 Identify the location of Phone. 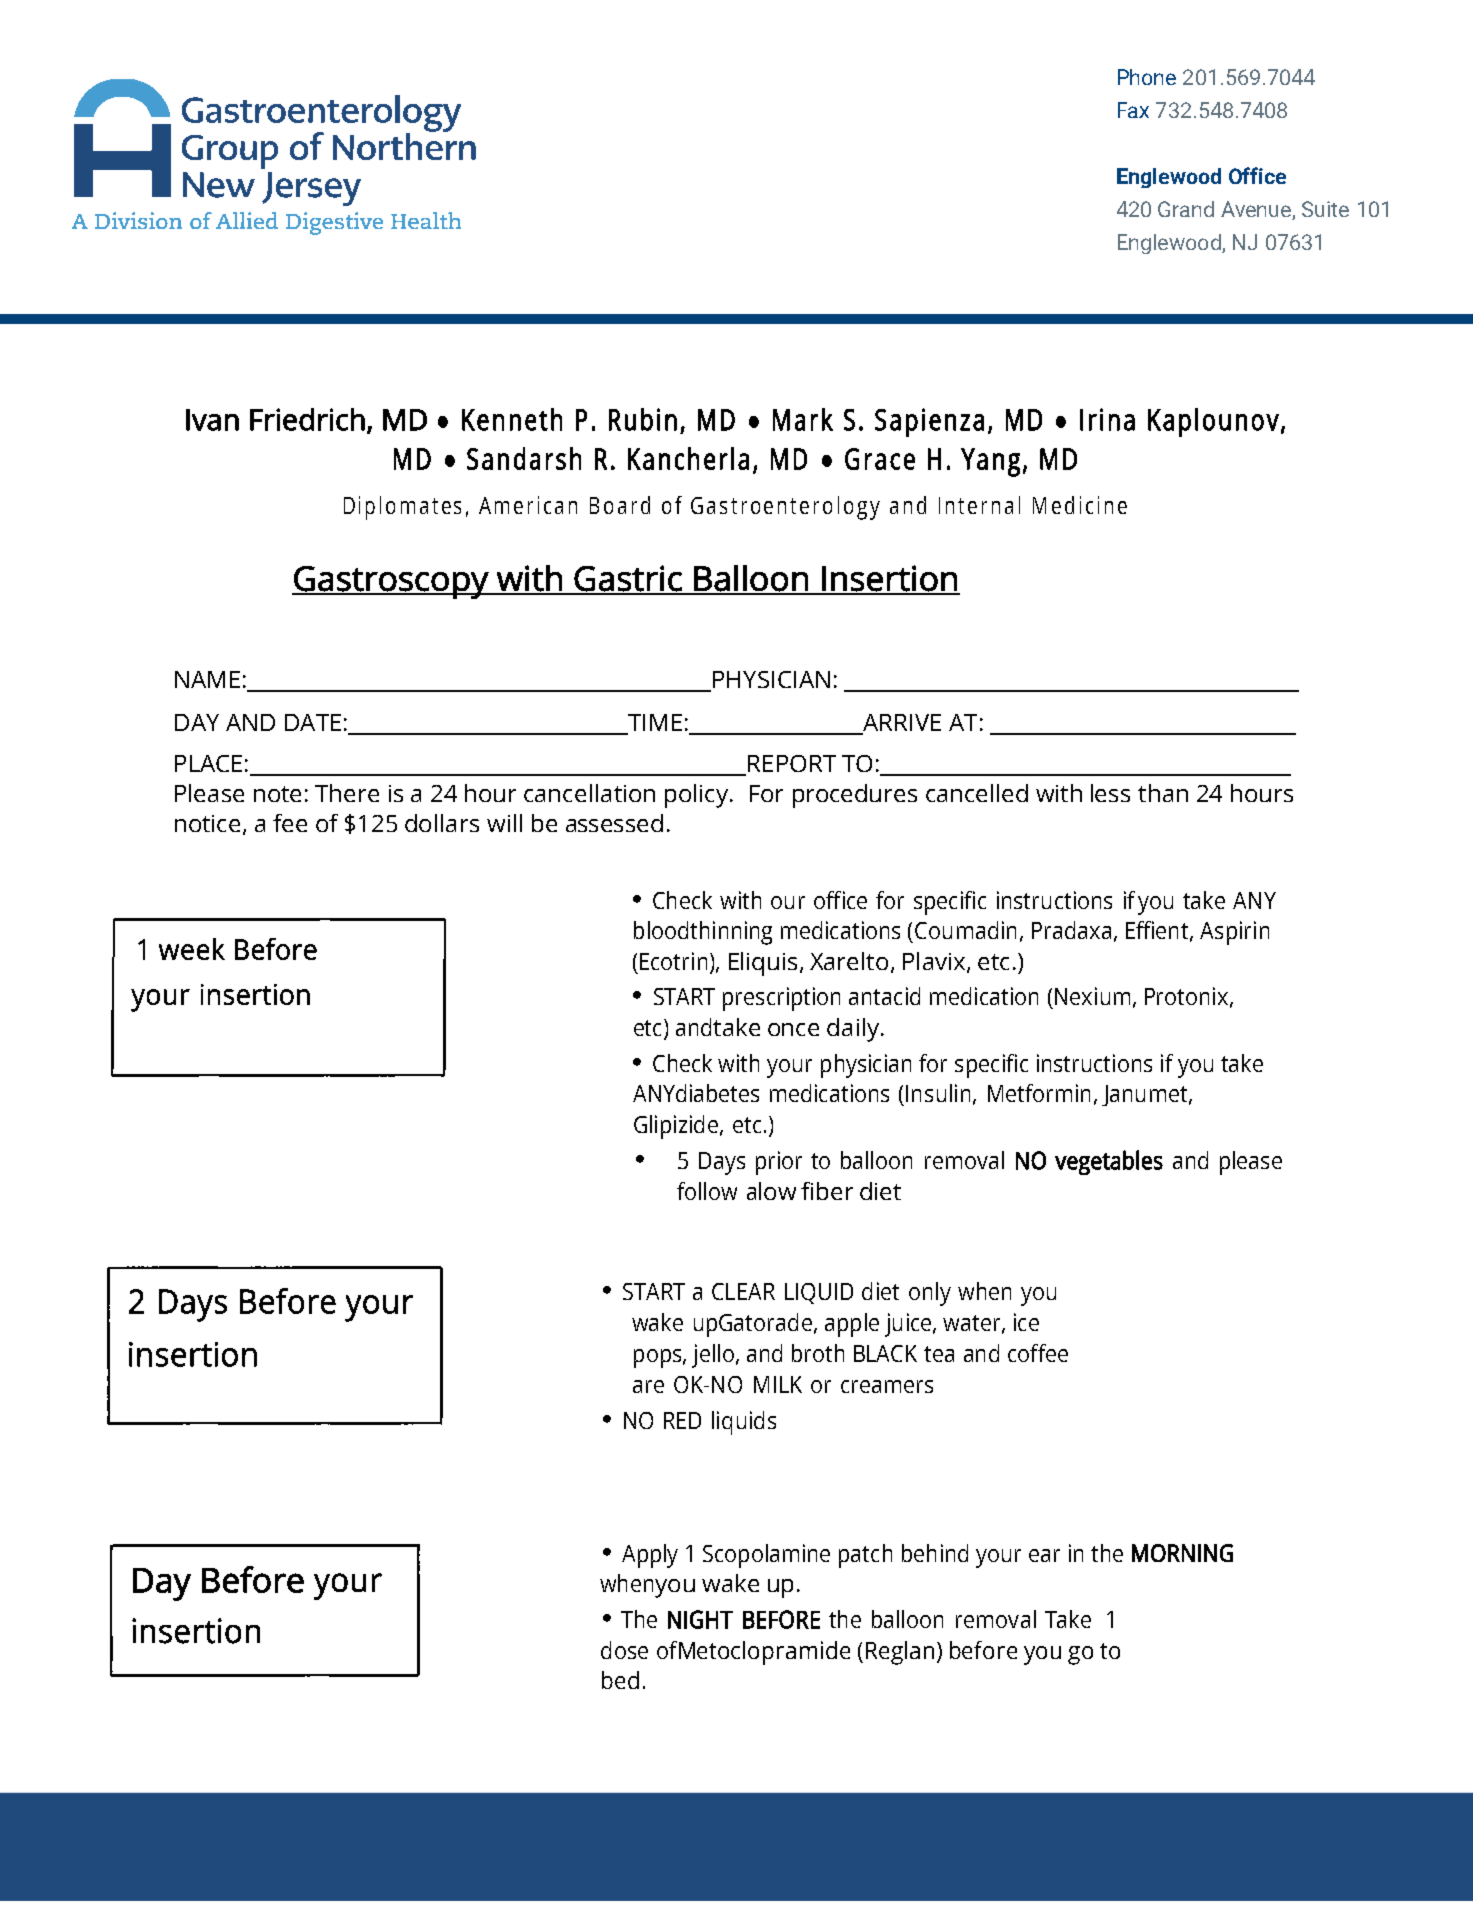
(1147, 77).
